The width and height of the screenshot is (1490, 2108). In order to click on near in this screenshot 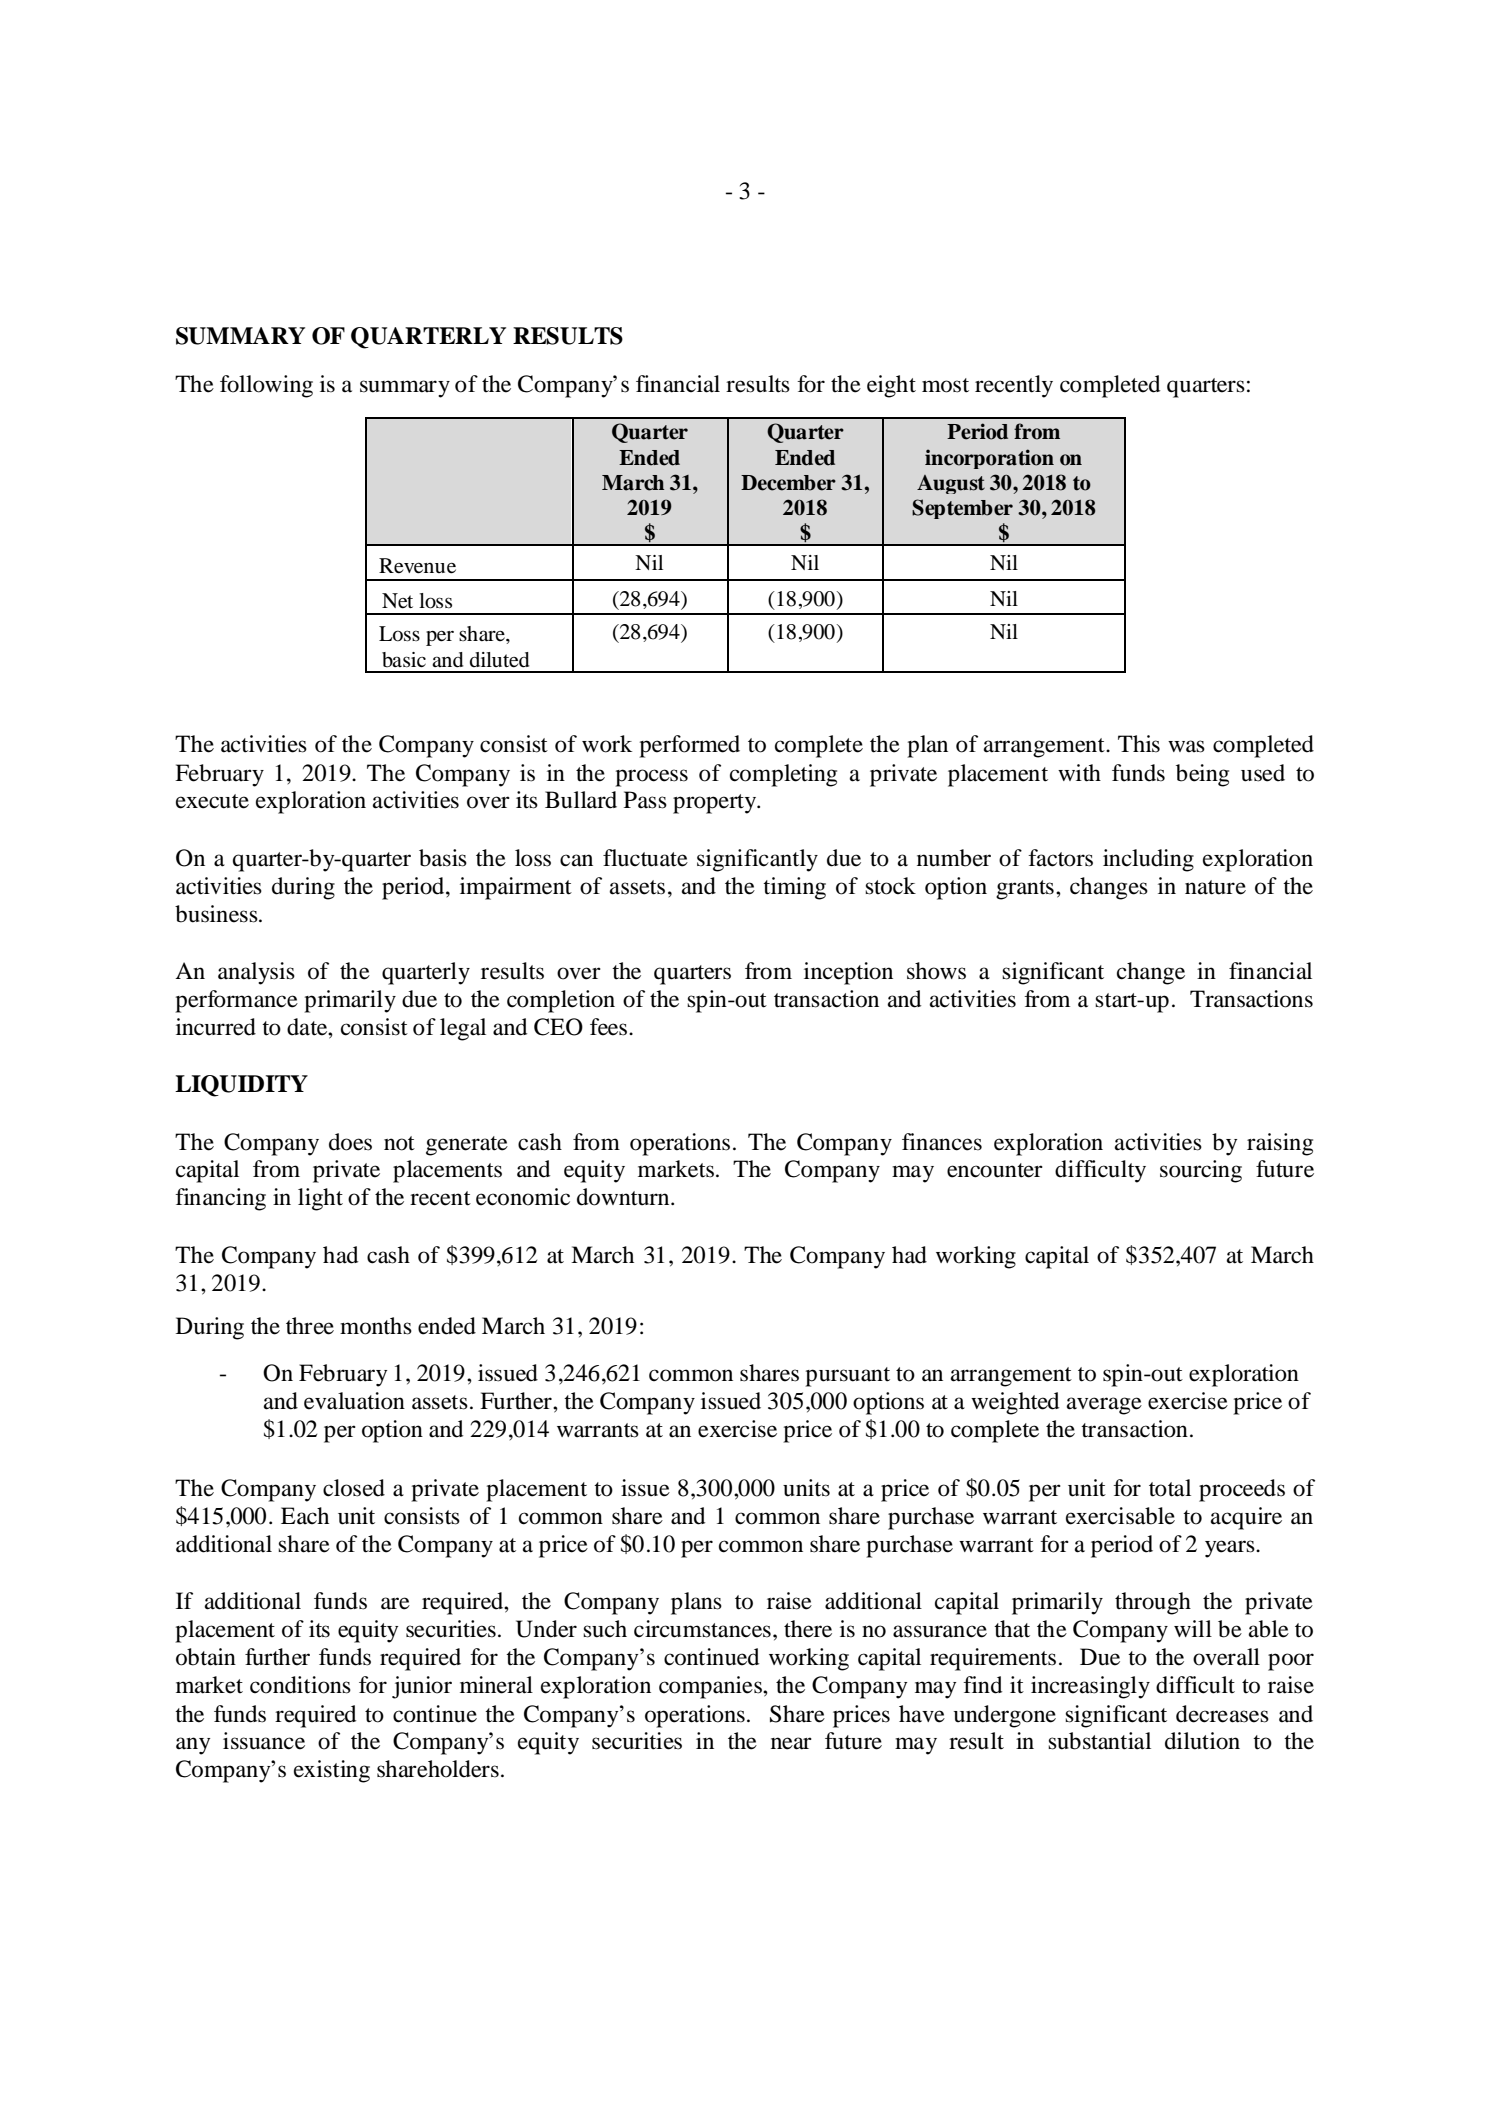, I will do `click(791, 1743)`.
